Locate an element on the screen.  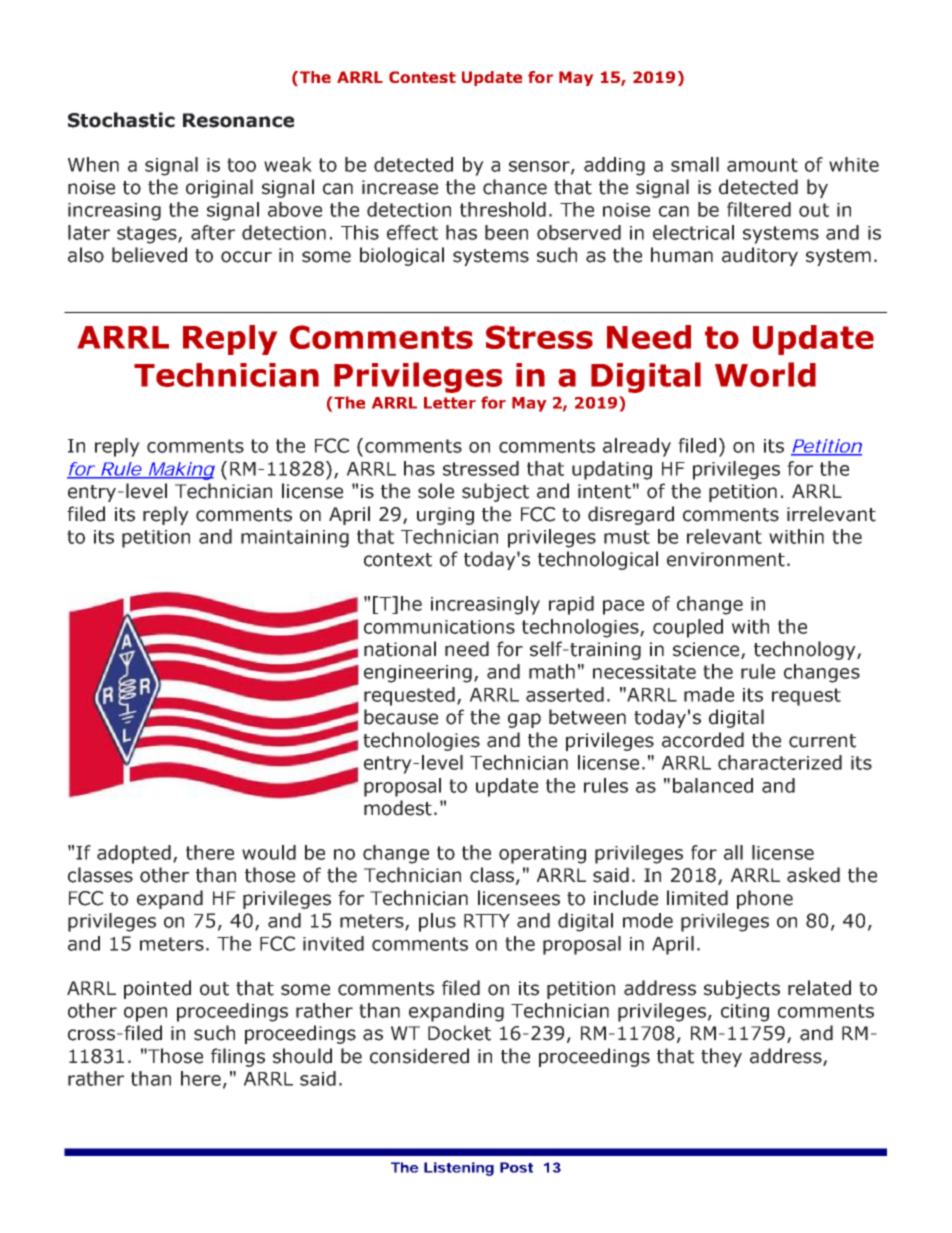
they is located at coordinates (721, 1057).
